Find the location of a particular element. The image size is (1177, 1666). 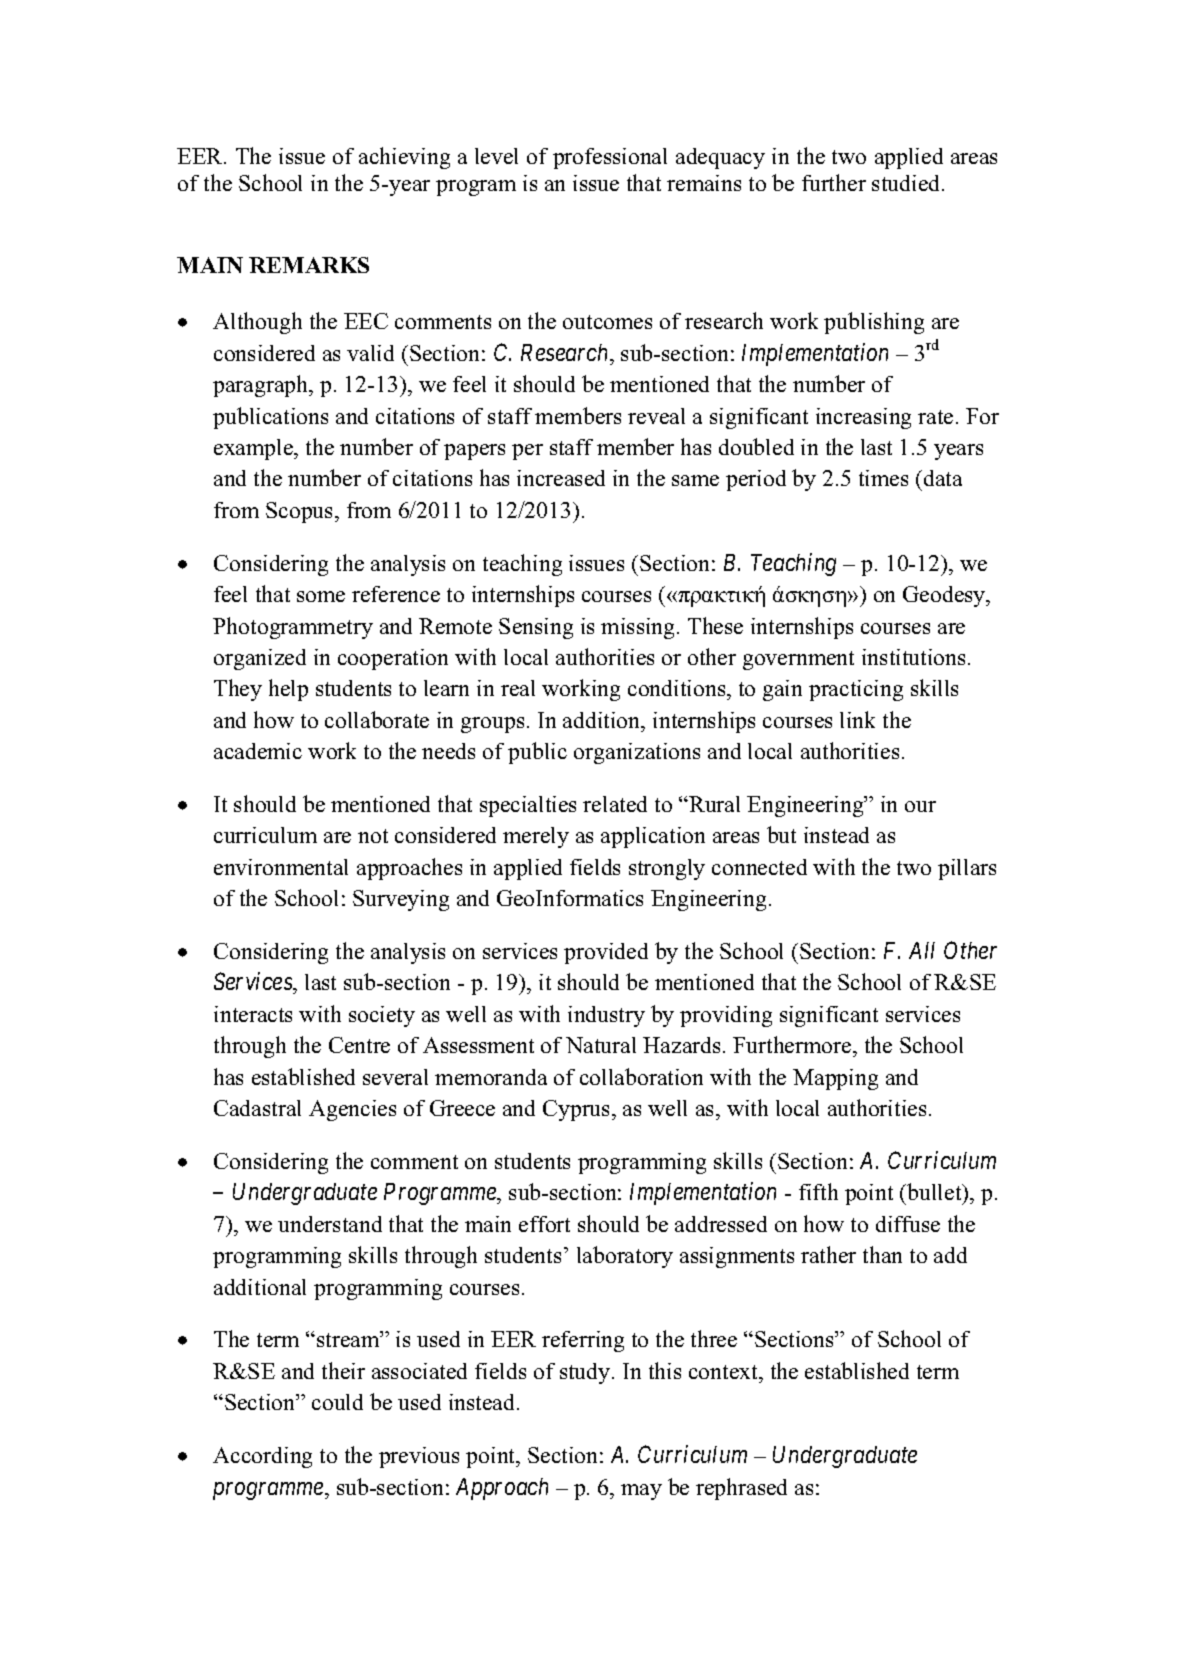

professional is located at coordinates (610, 158).
